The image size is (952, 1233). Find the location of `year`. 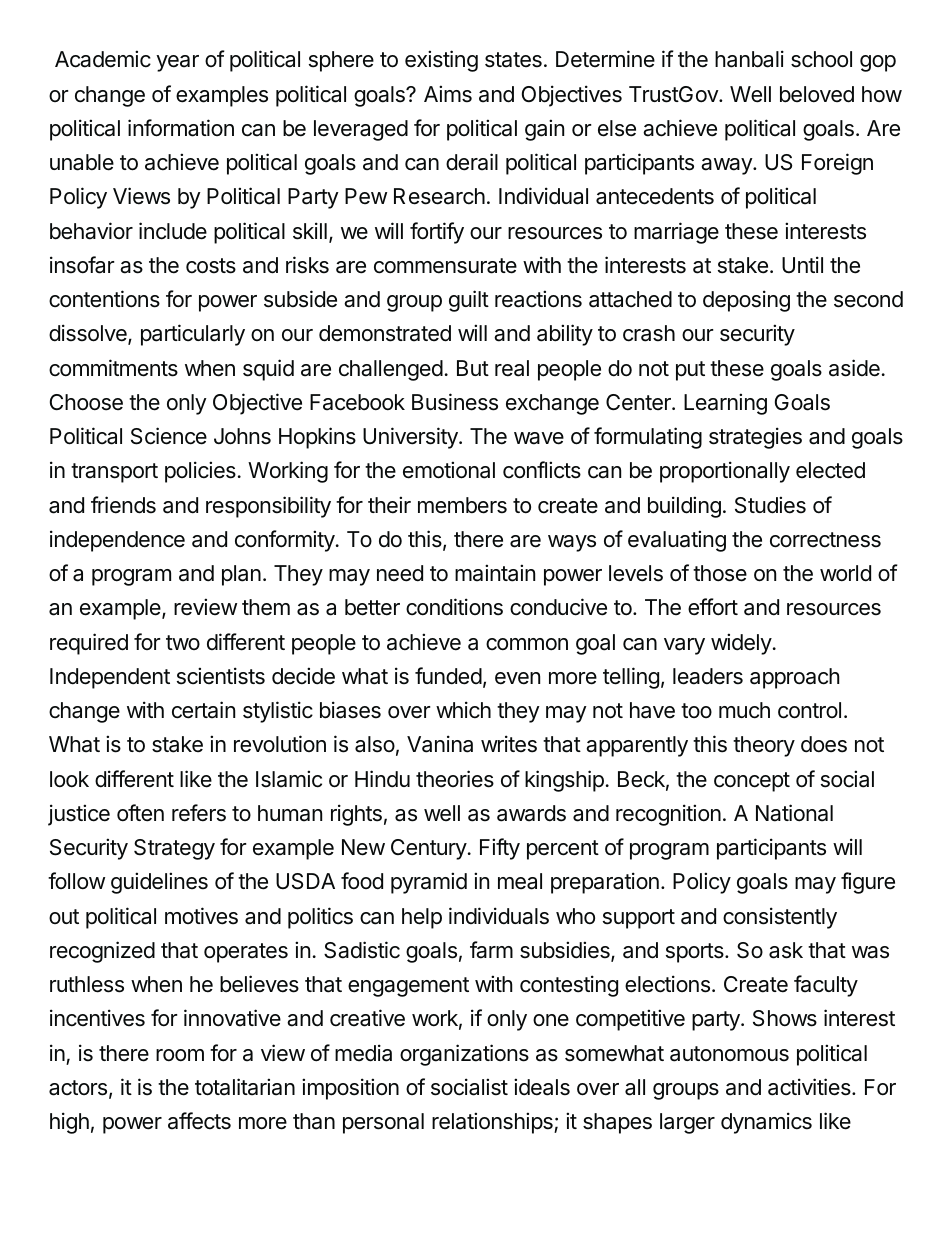

year is located at coordinates (177, 63).
